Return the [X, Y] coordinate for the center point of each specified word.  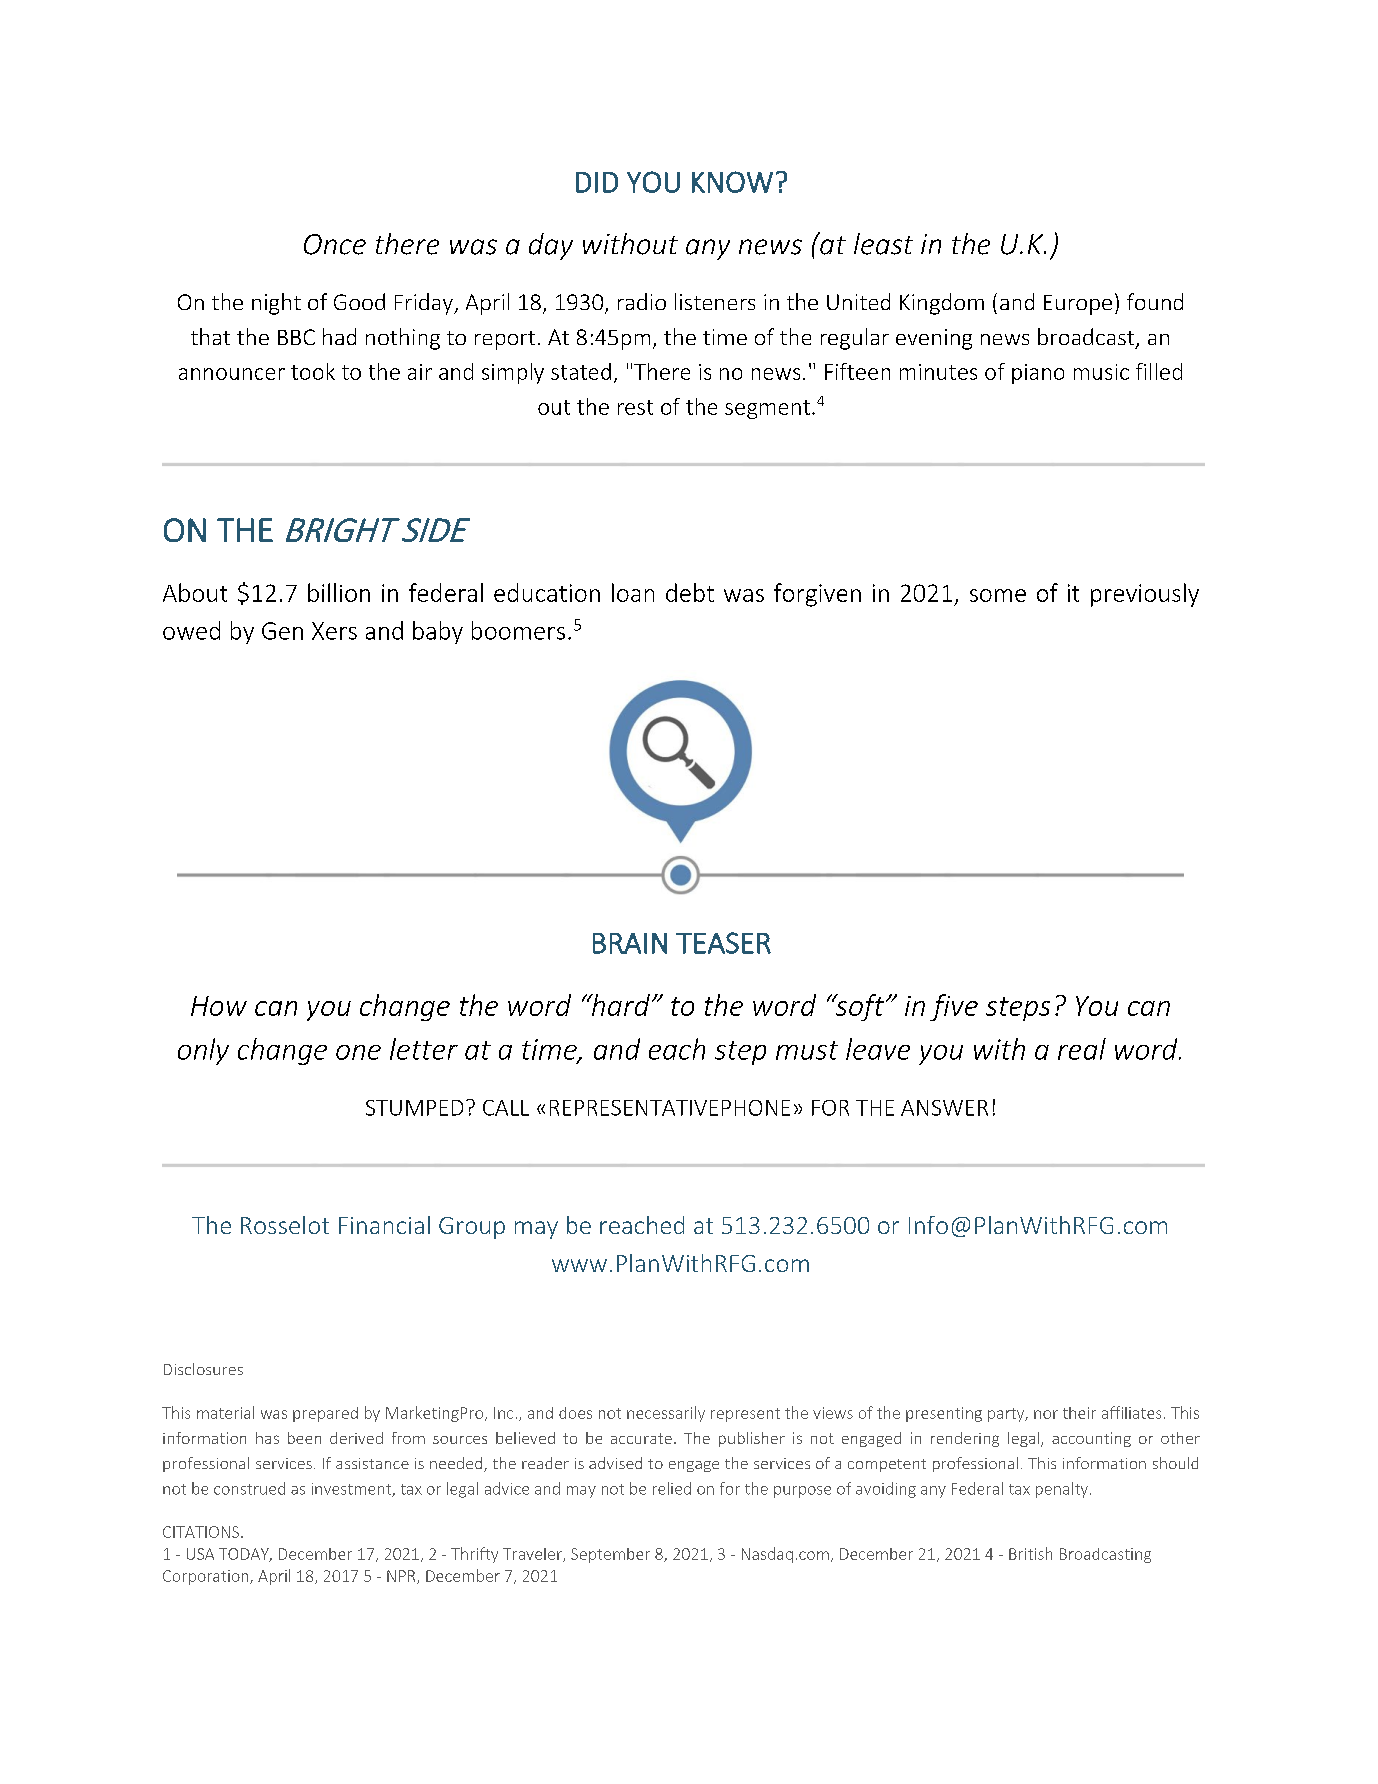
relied [672, 1488]
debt [690, 592]
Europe [1078, 305]
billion [339, 592]
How [219, 1006]
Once [335, 244]
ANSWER [944, 1108]
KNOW [732, 182]
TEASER [723, 943]
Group [472, 1228]
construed [249, 1488]
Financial [384, 1225]
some [998, 595]
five [954, 1007]
